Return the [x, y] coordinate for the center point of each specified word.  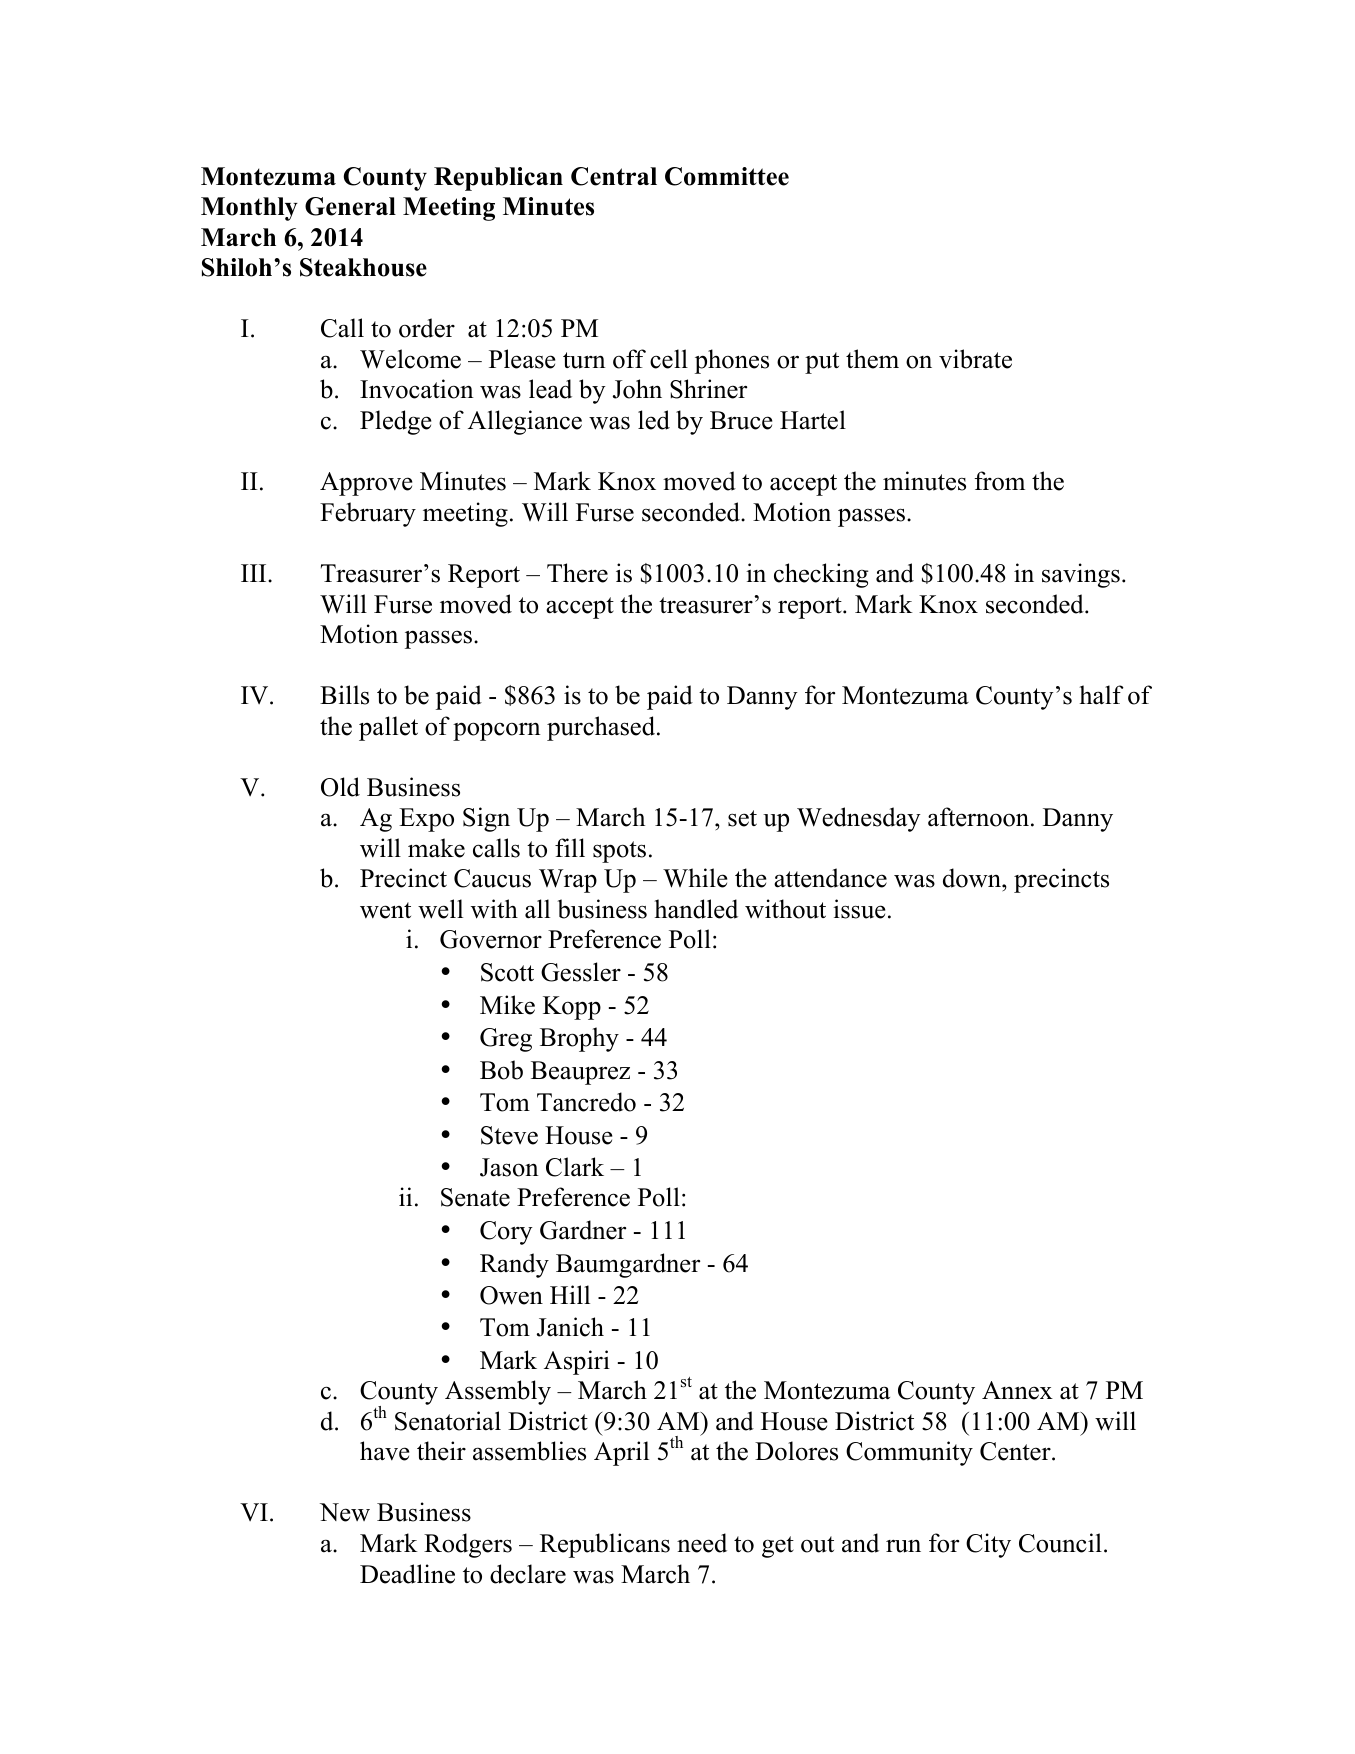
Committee [727, 176]
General [350, 206]
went [385, 910]
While [695, 878]
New [345, 1512]
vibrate [975, 359]
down [973, 878]
